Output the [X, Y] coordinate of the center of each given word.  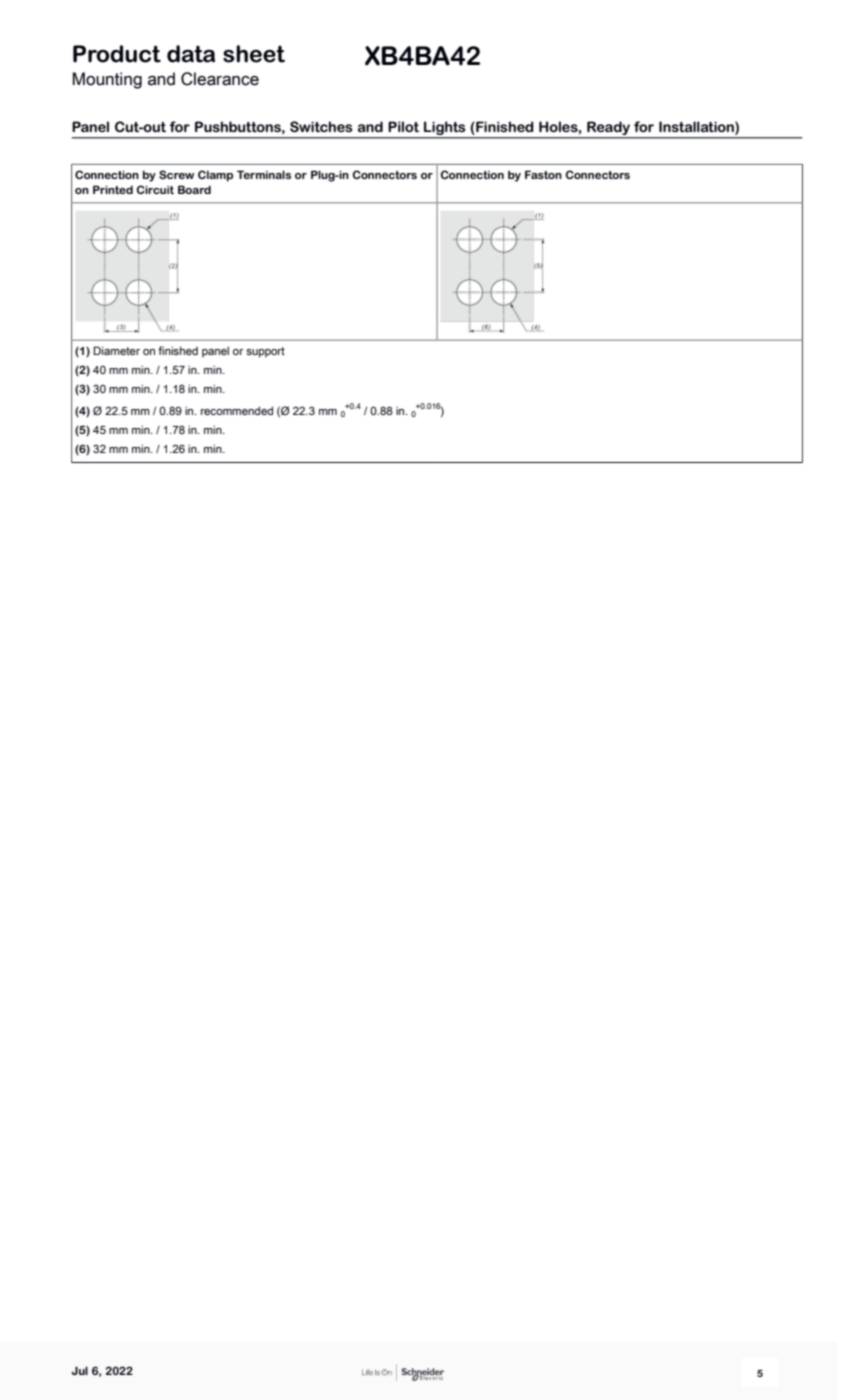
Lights [445, 129]
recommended [237, 410]
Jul [79, 1370]
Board [194, 189]
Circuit [155, 189]
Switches [321, 126]
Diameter [116, 350]
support [265, 352]
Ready [608, 129]
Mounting [107, 80]
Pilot [403, 126]
